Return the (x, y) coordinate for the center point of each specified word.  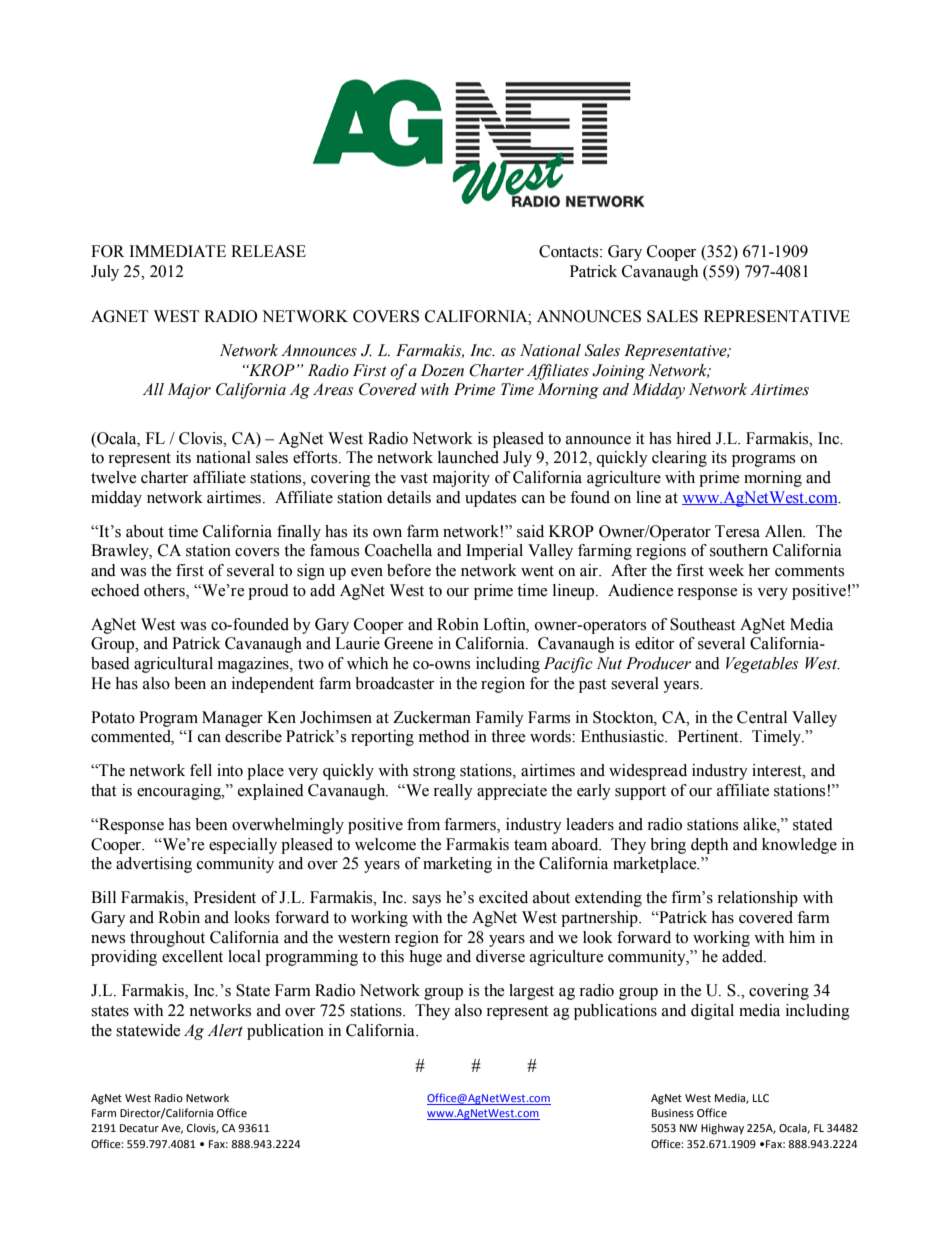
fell (201, 770)
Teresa (737, 531)
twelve (114, 477)
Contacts (570, 251)
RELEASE (268, 251)
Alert (225, 1030)
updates (490, 499)
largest (531, 992)
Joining (618, 372)
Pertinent (709, 736)
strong (434, 773)
